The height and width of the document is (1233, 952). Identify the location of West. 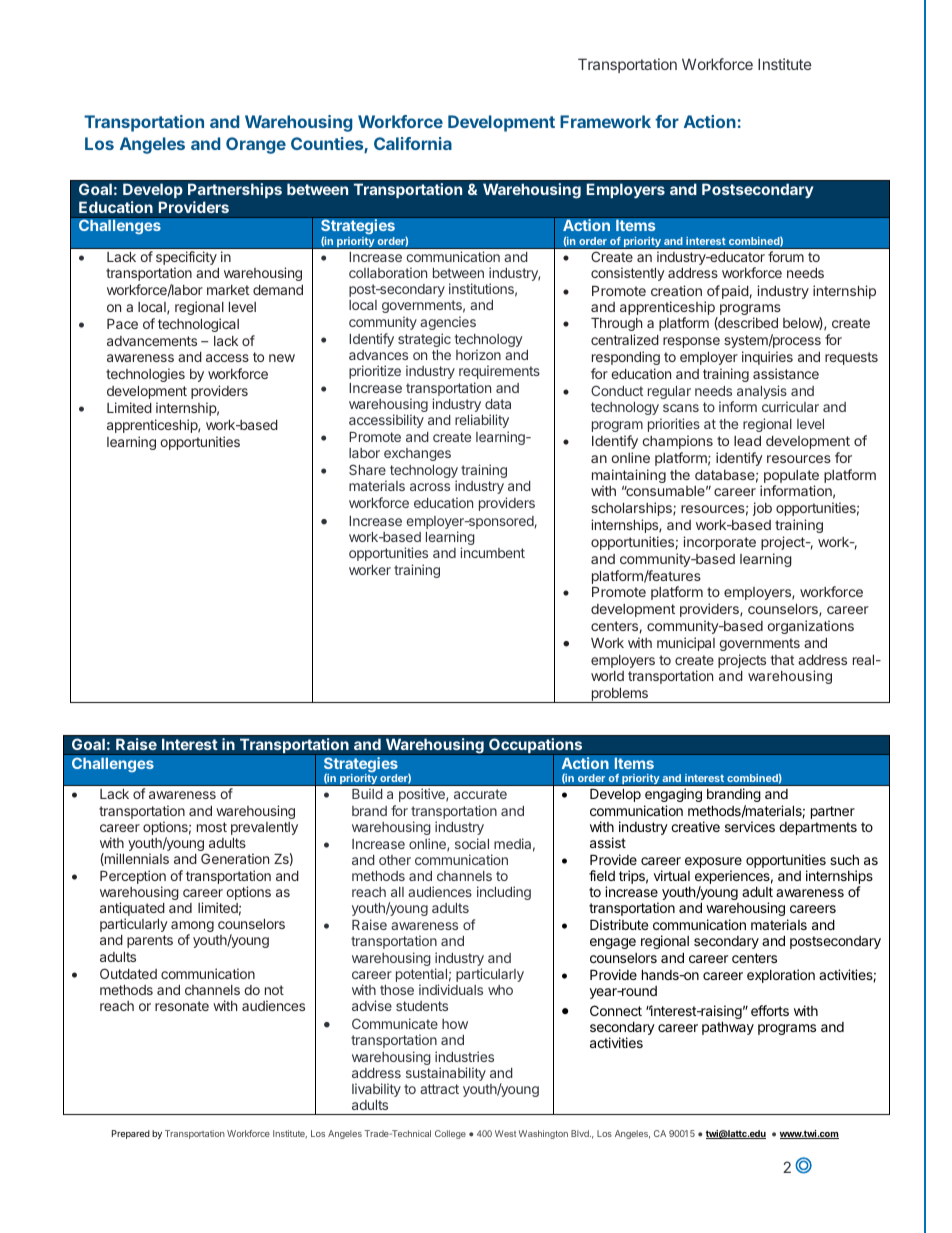
(505, 1133).
